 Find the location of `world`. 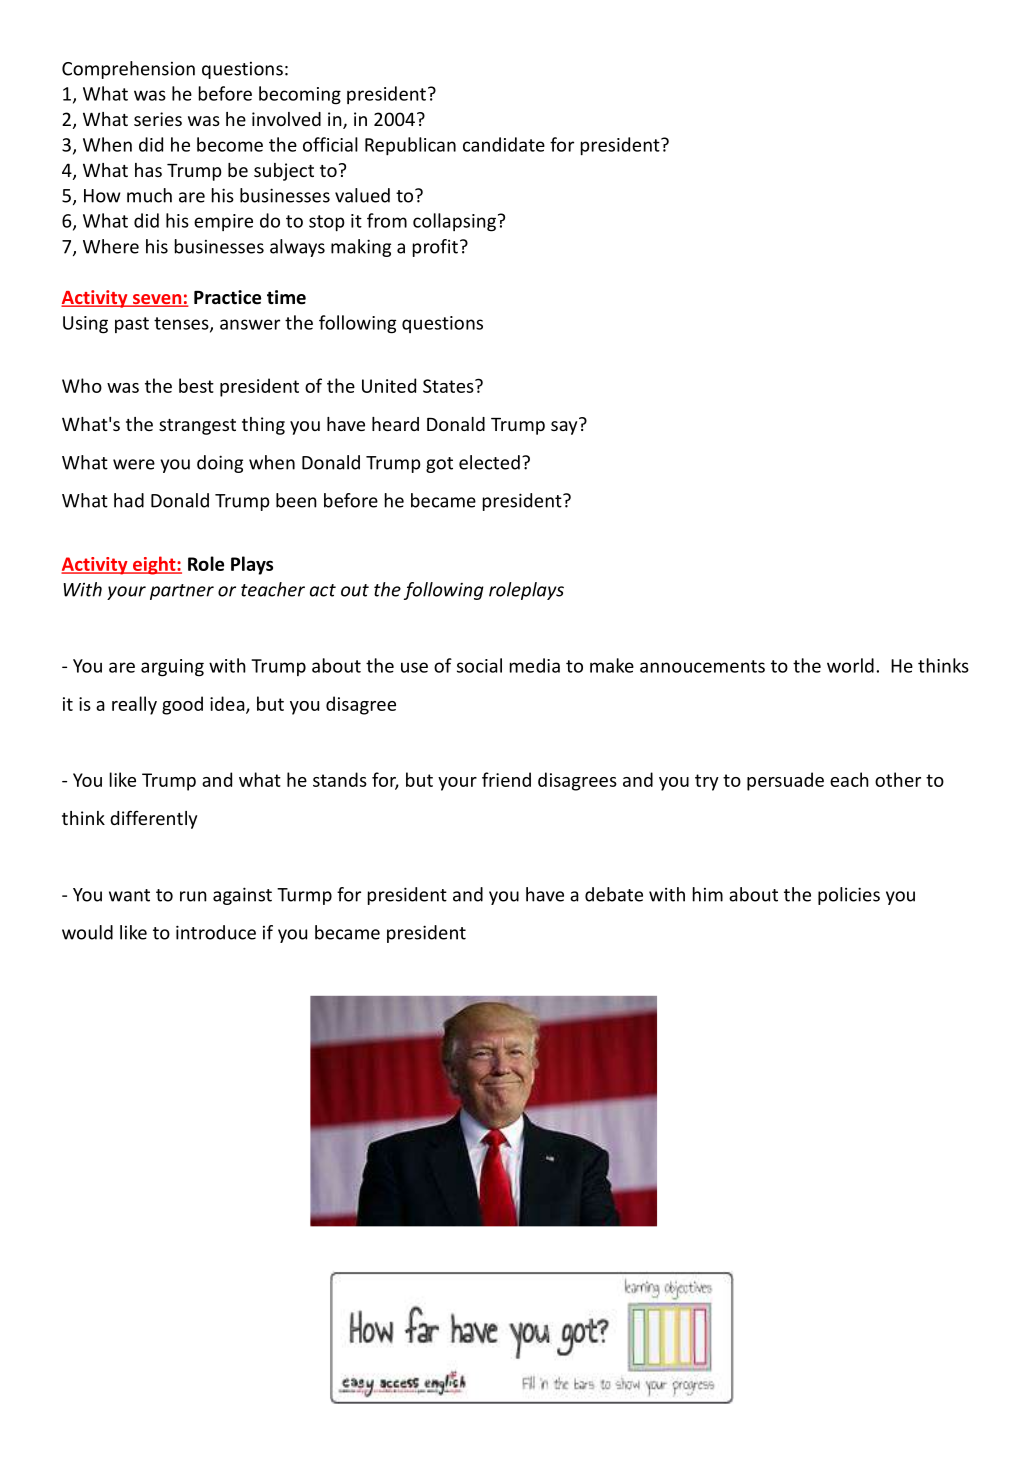

world is located at coordinates (850, 665).
